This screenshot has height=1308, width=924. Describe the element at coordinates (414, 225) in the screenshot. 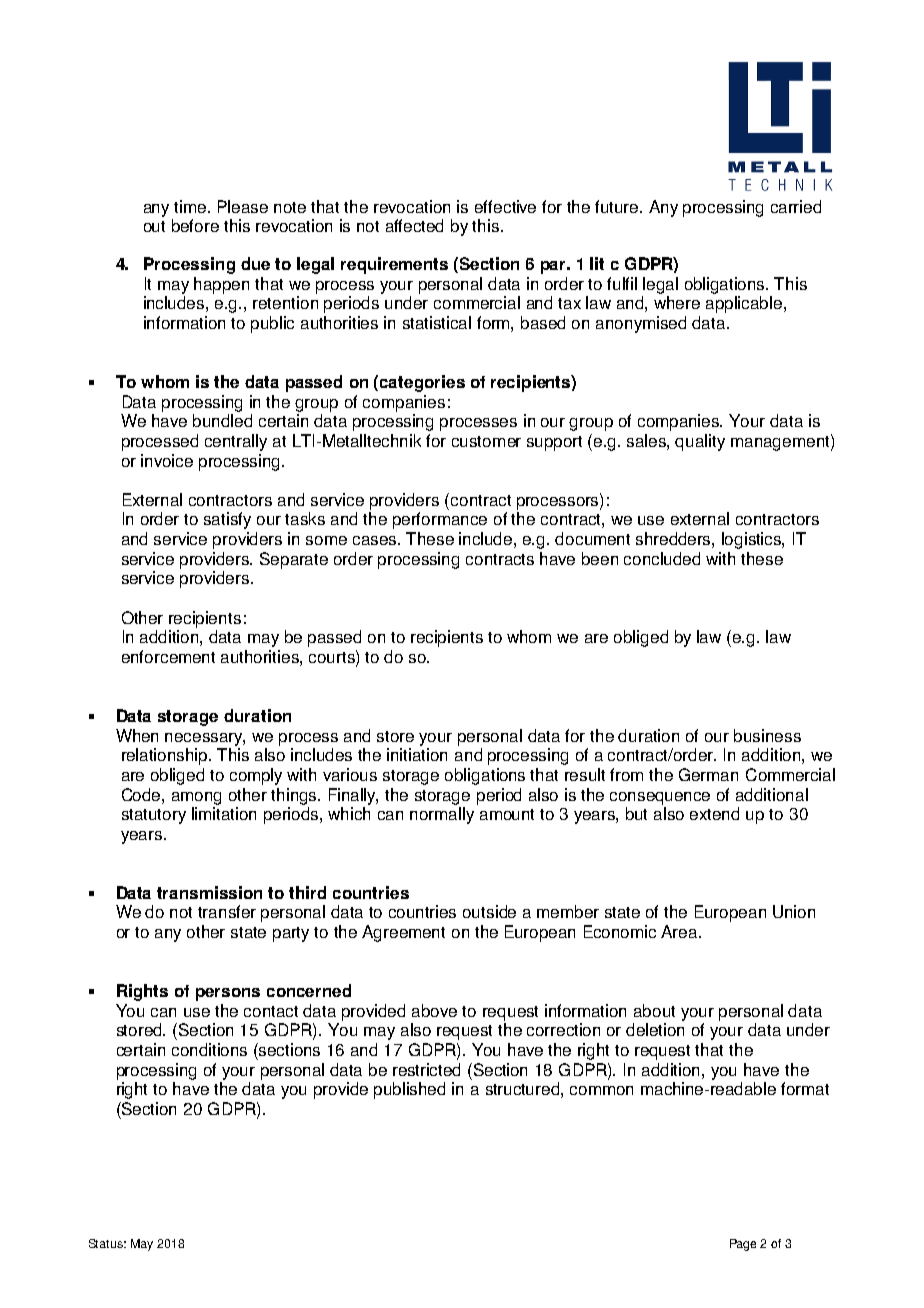

I see `affected` at that location.
